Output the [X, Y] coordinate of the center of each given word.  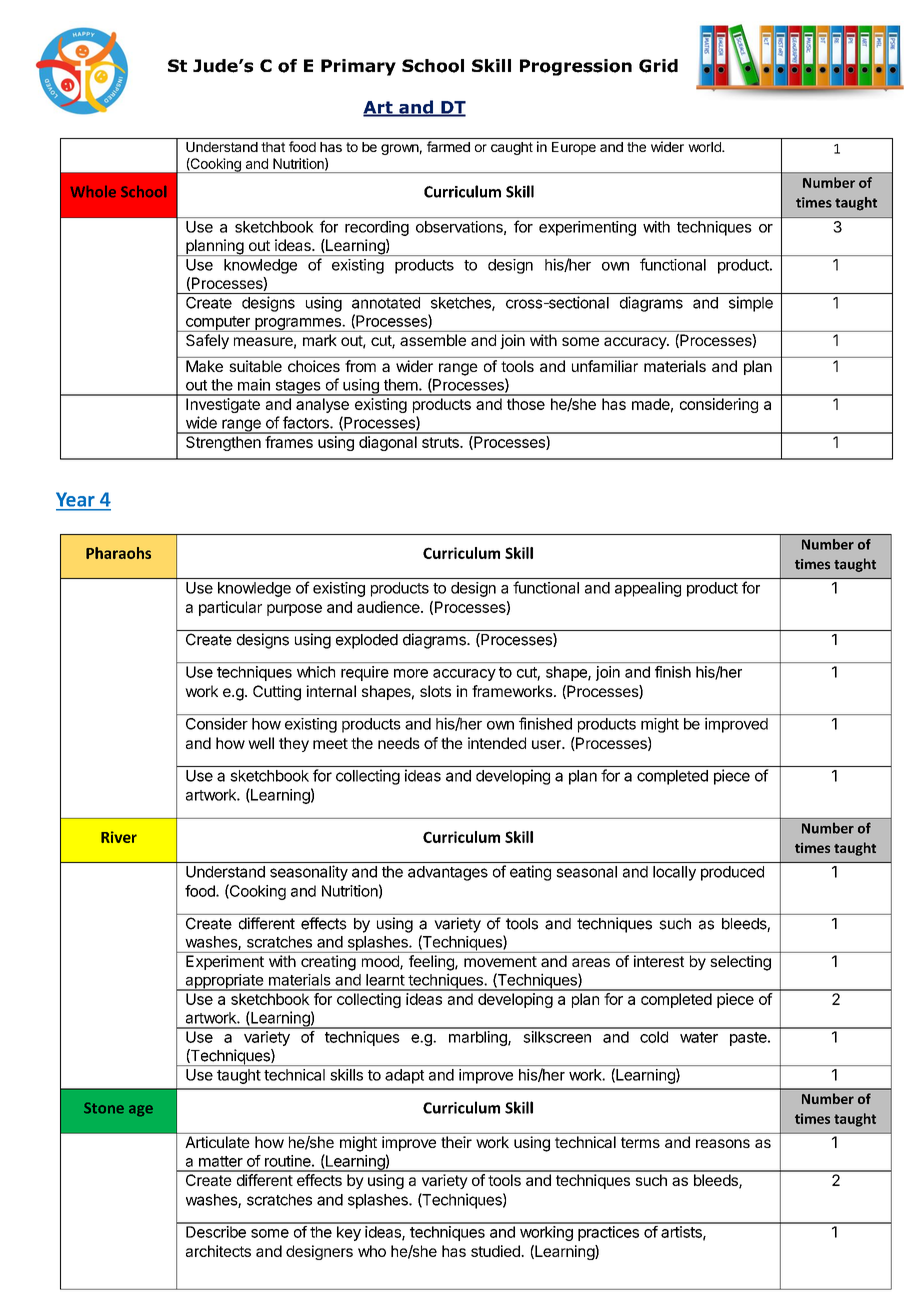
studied [496, 1251]
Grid [658, 66]
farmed [448, 146]
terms [640, 1142]
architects [218, 1251]
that [273, 147]
